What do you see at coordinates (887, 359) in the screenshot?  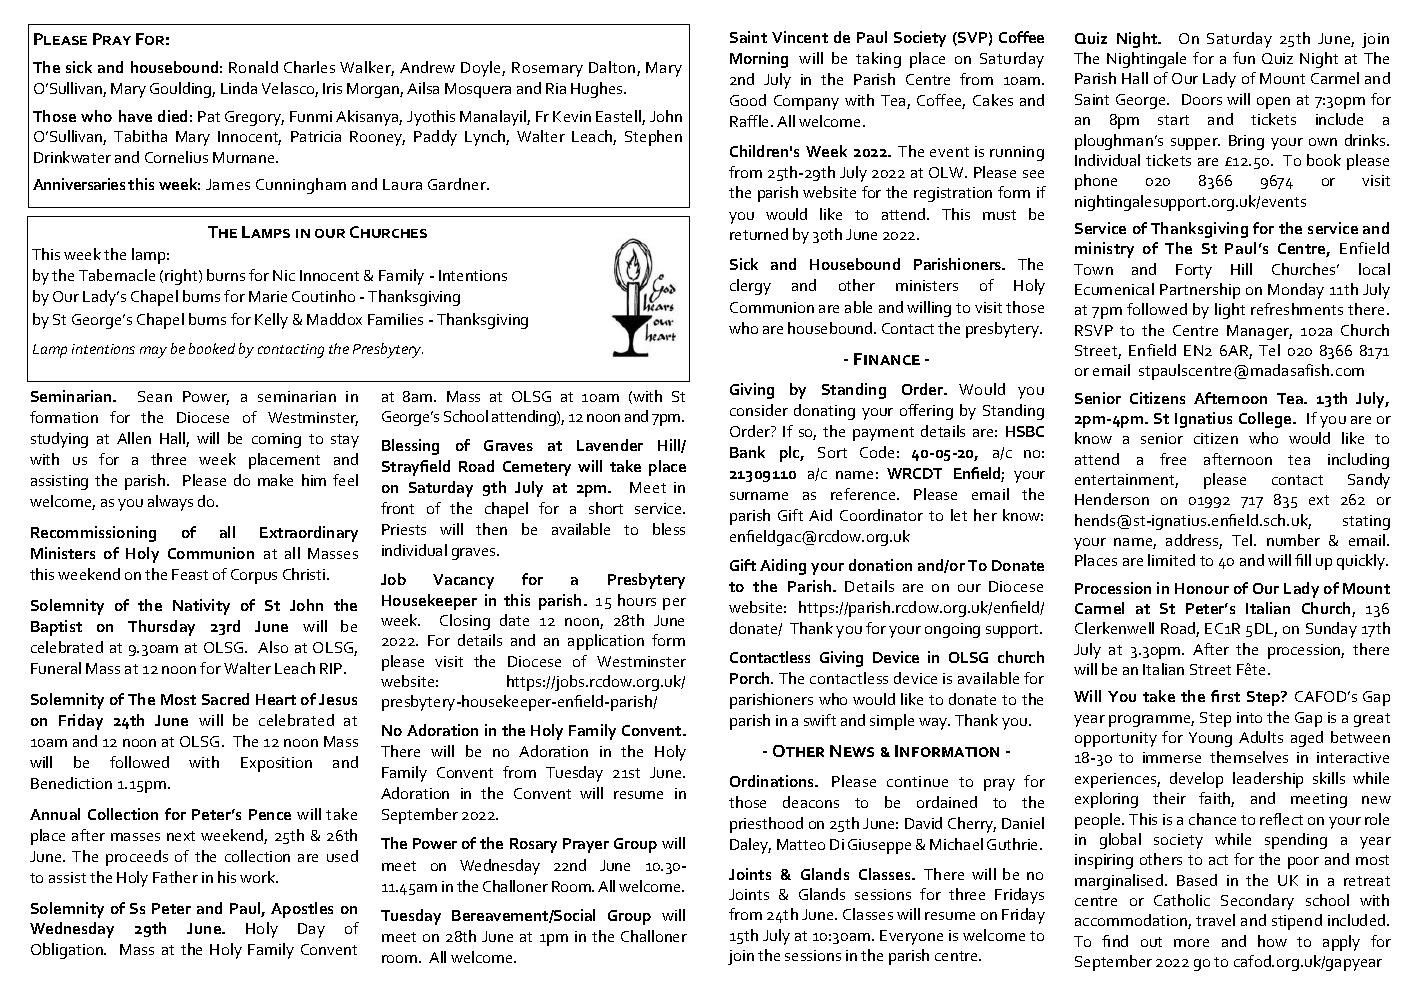 I see `Finance` at bounding box center [887, 359].
